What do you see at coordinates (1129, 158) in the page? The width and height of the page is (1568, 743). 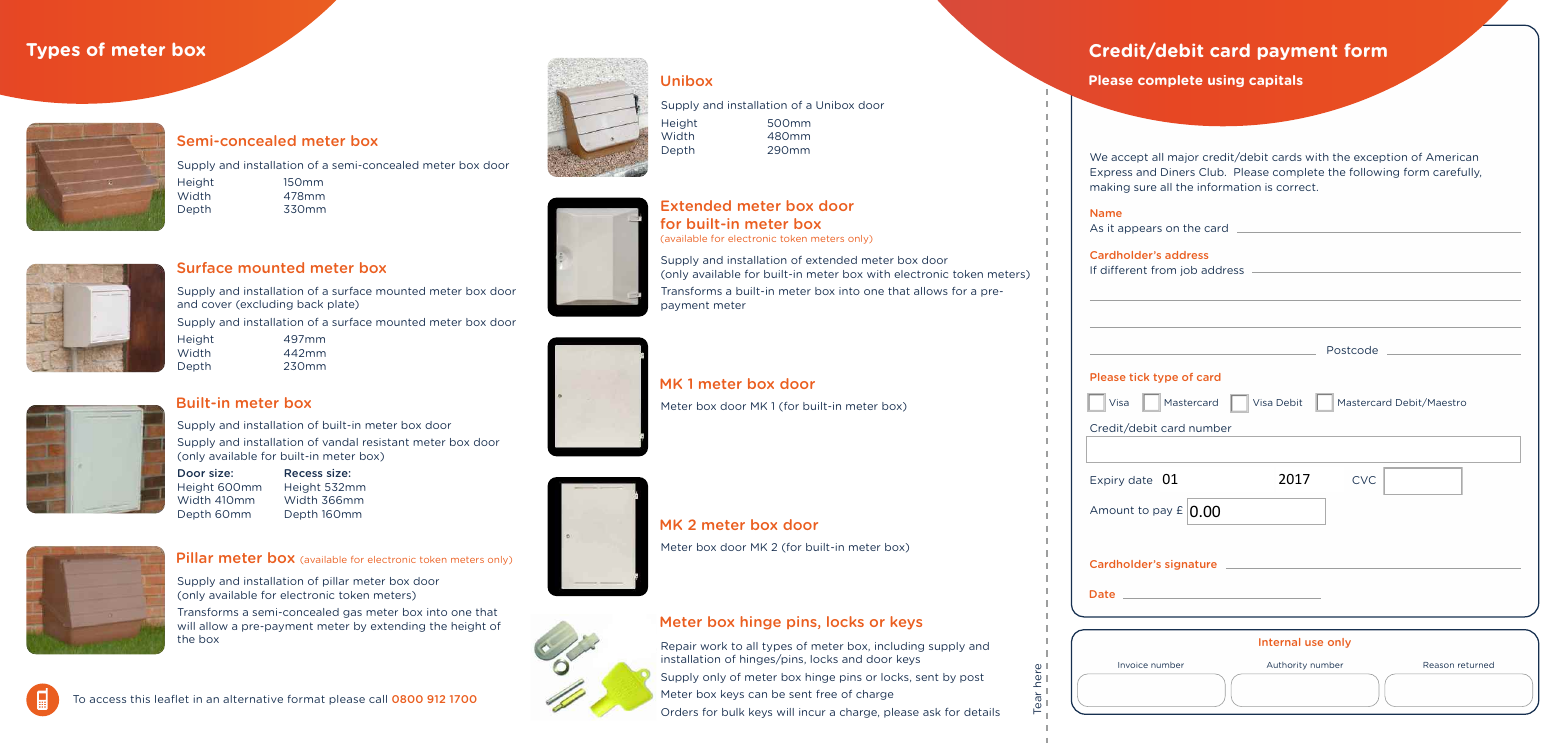 I see `accept` at bounding box center [1129, 158].
